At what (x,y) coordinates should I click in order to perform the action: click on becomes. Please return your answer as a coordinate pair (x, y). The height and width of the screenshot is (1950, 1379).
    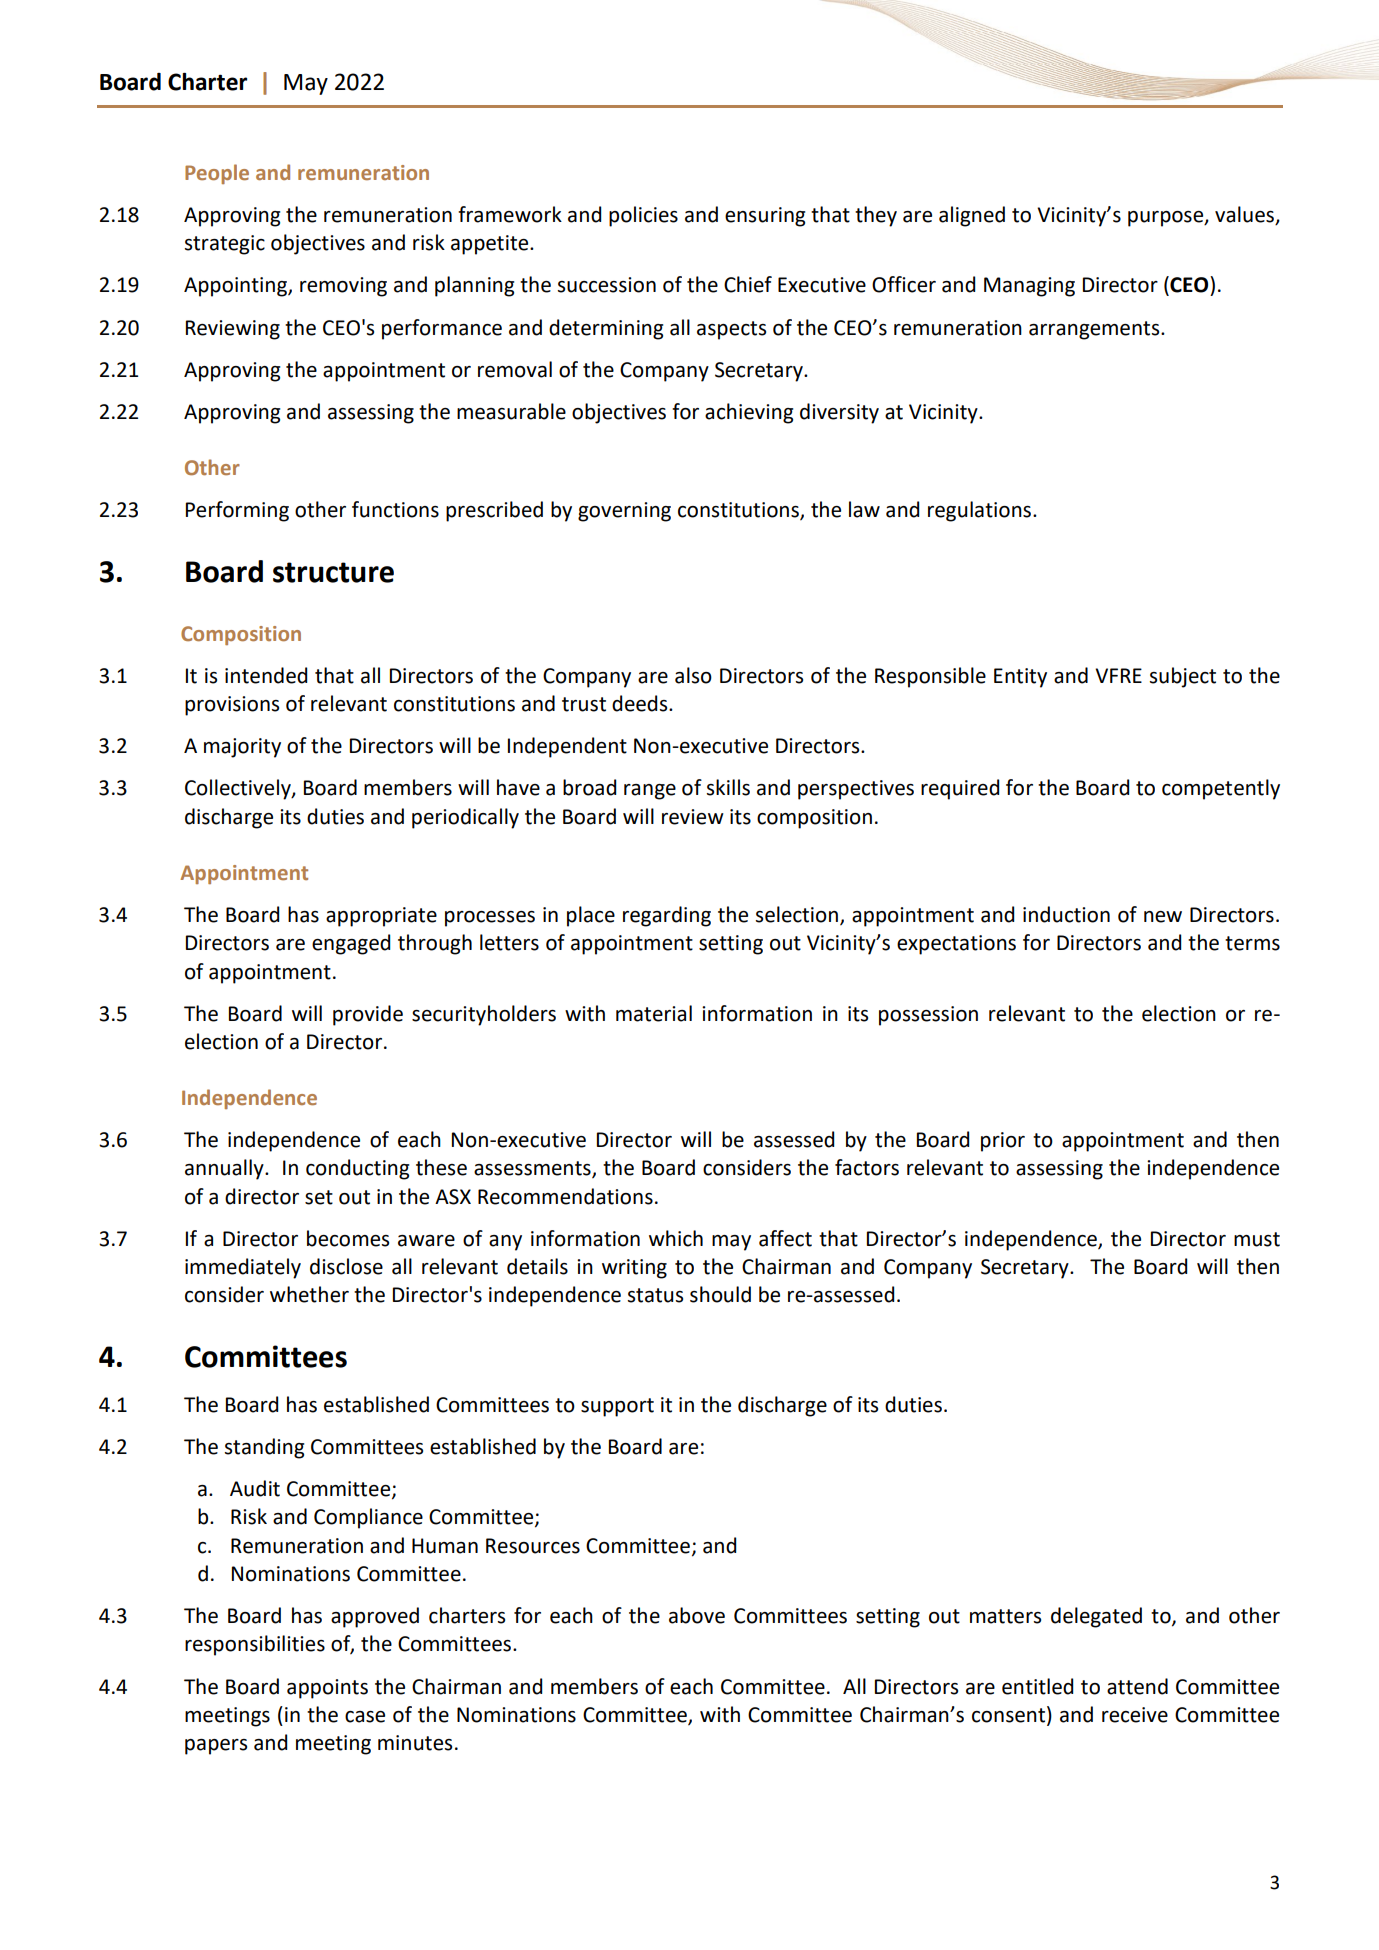
    Looking at the image, I should click on (348, 1238).
